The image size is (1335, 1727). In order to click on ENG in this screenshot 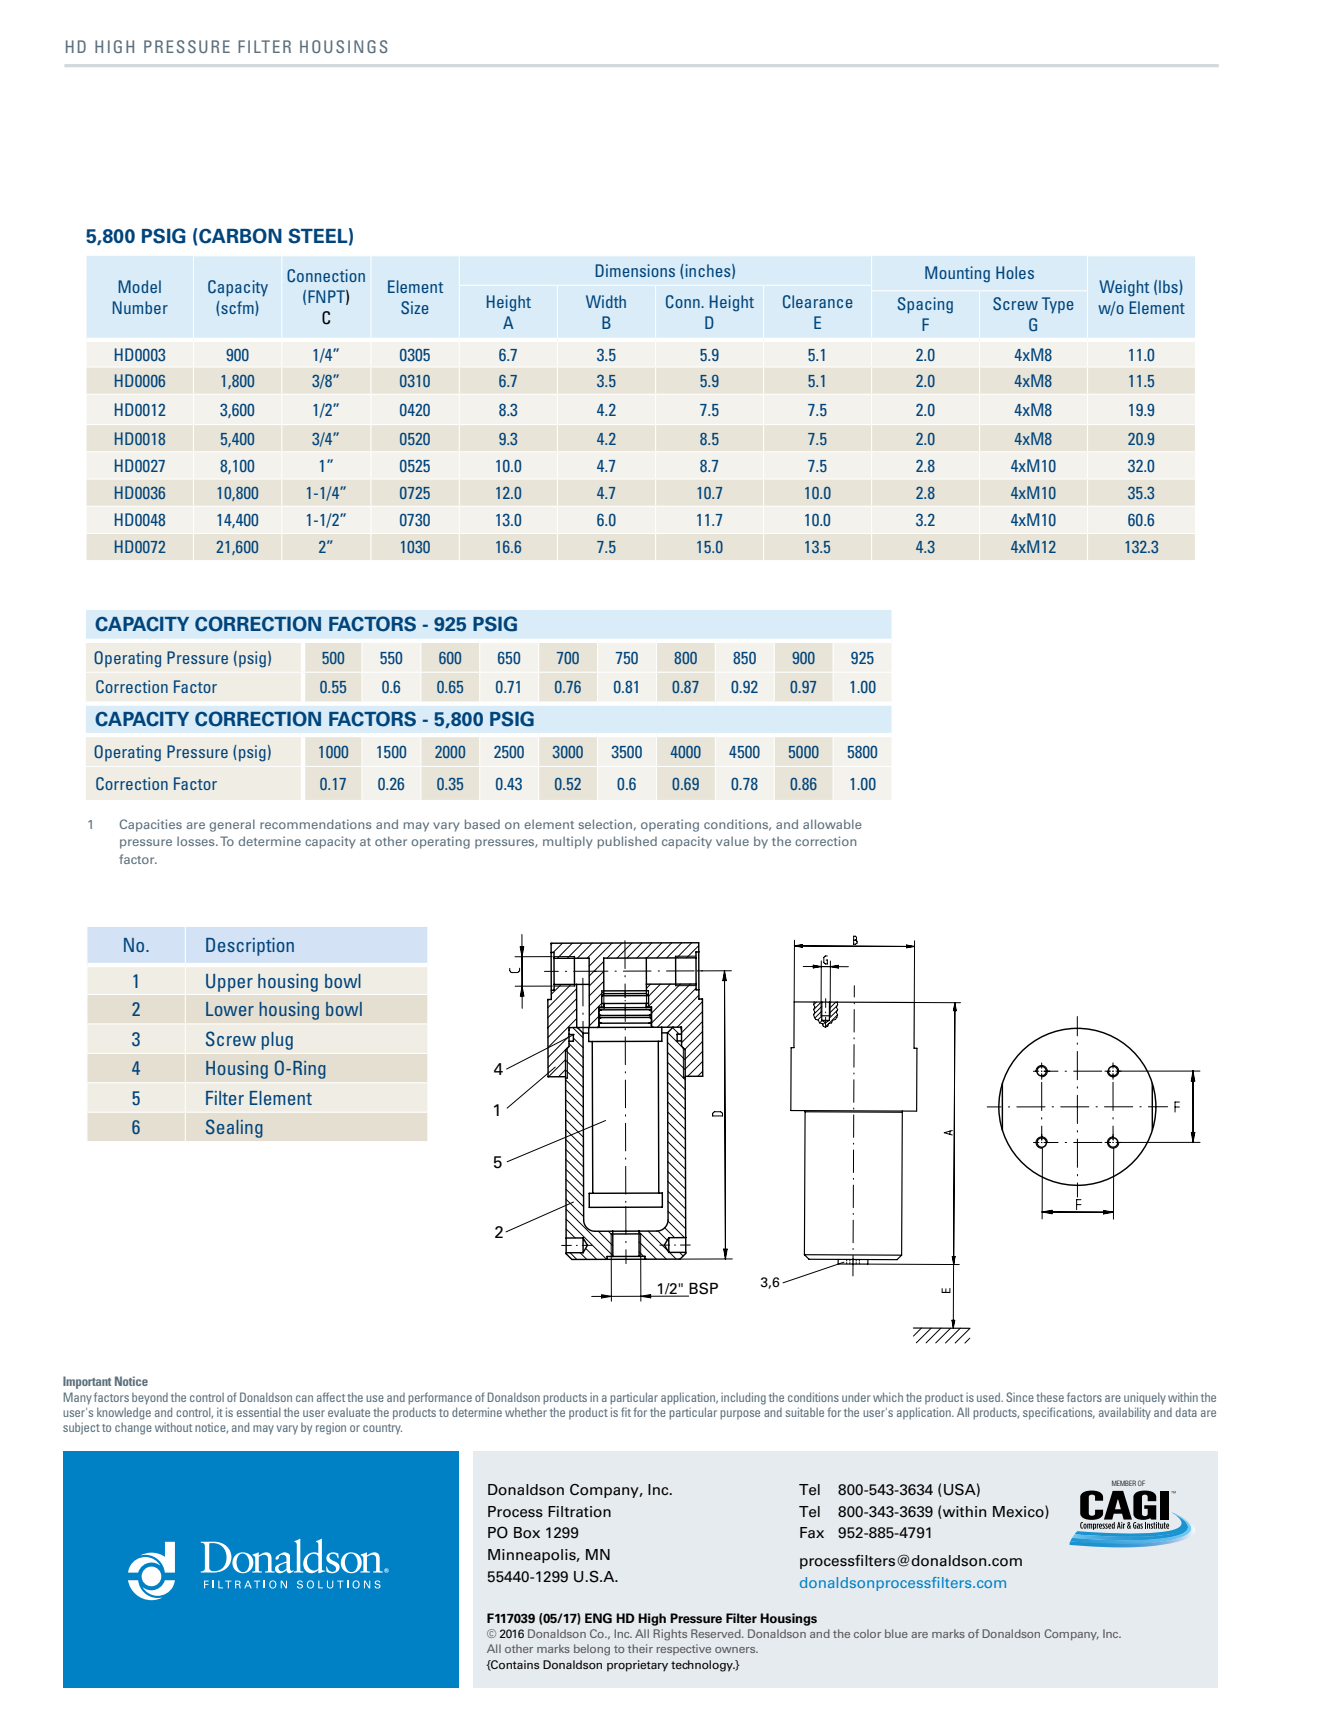, I will do `click(598, 1618)`.
